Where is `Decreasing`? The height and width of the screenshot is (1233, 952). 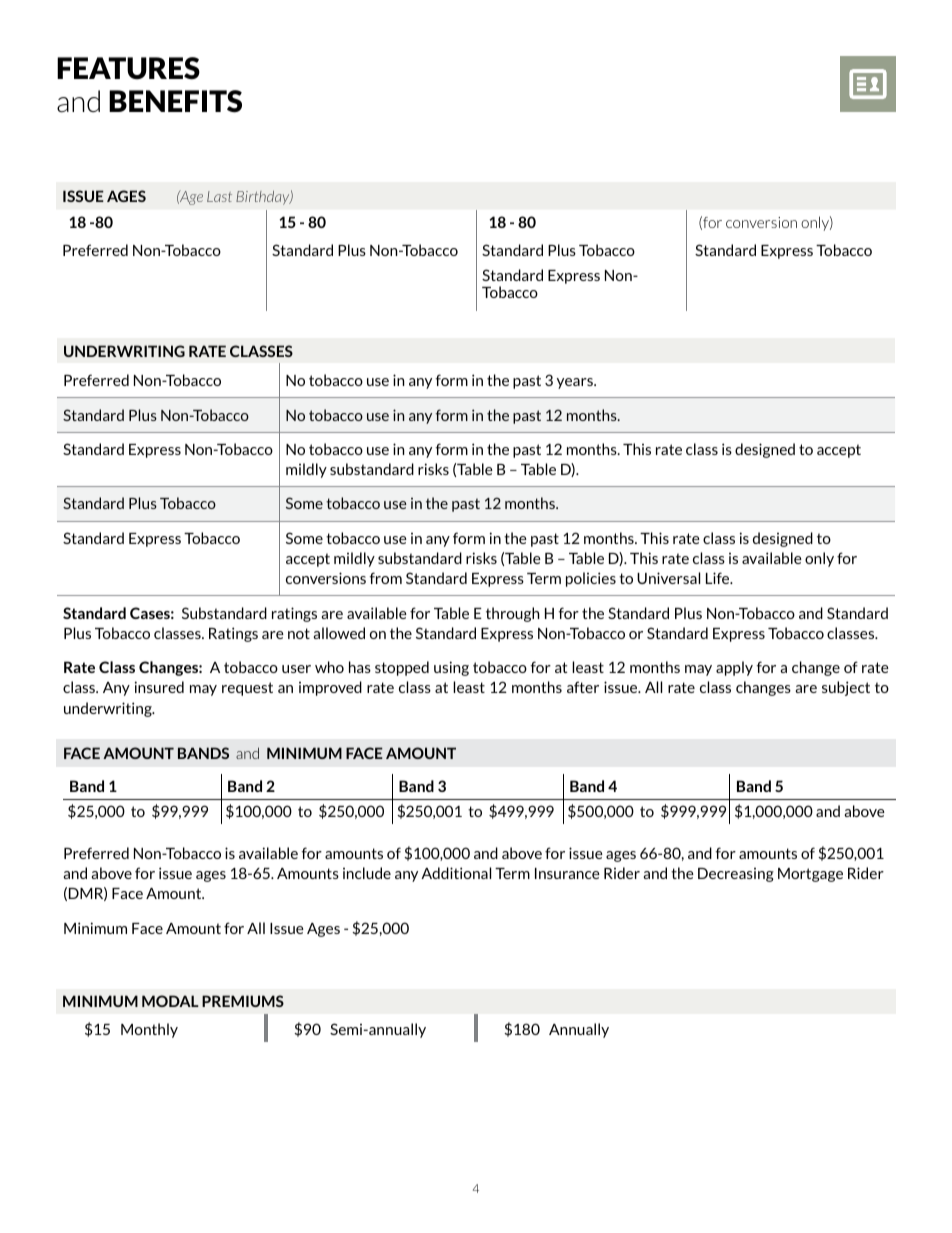 Decreasing is located at coordinates (736, 875).
